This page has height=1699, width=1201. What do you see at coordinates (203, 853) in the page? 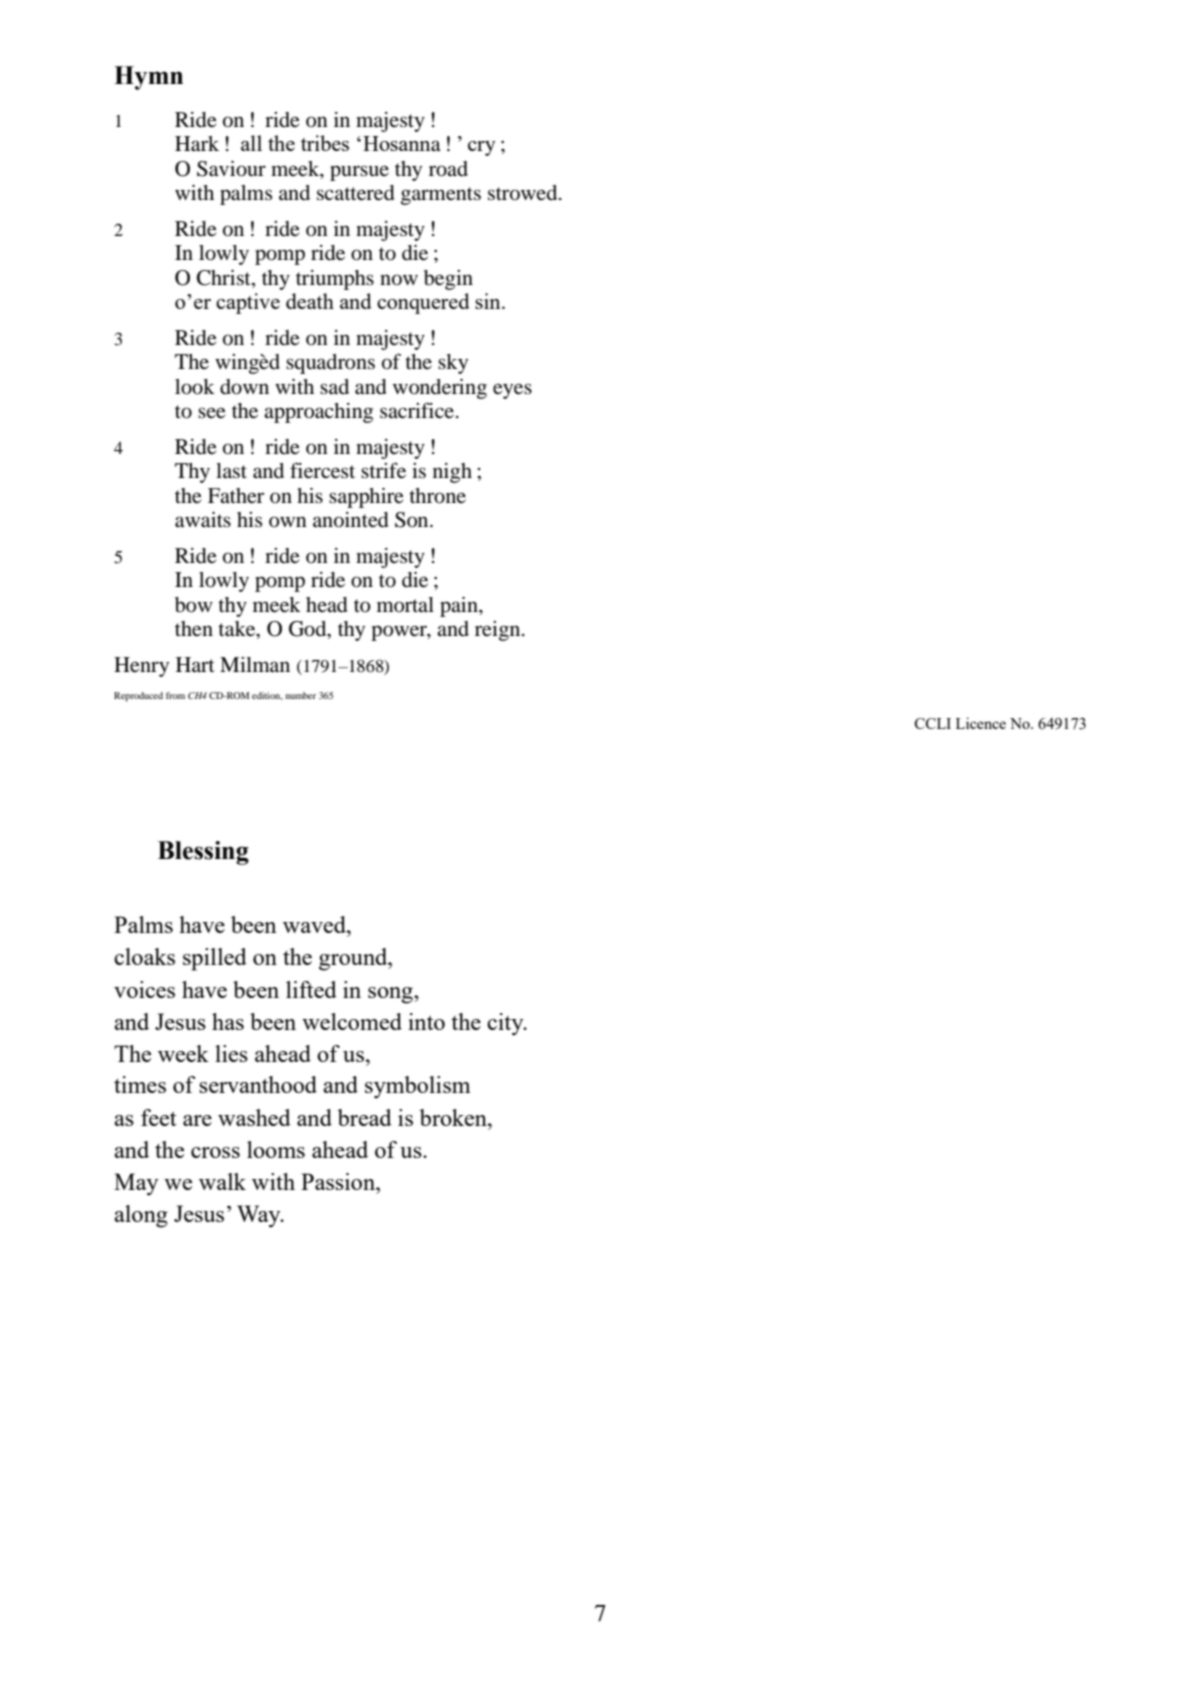
I see `Blessing` at bounding box center [203, 853].
